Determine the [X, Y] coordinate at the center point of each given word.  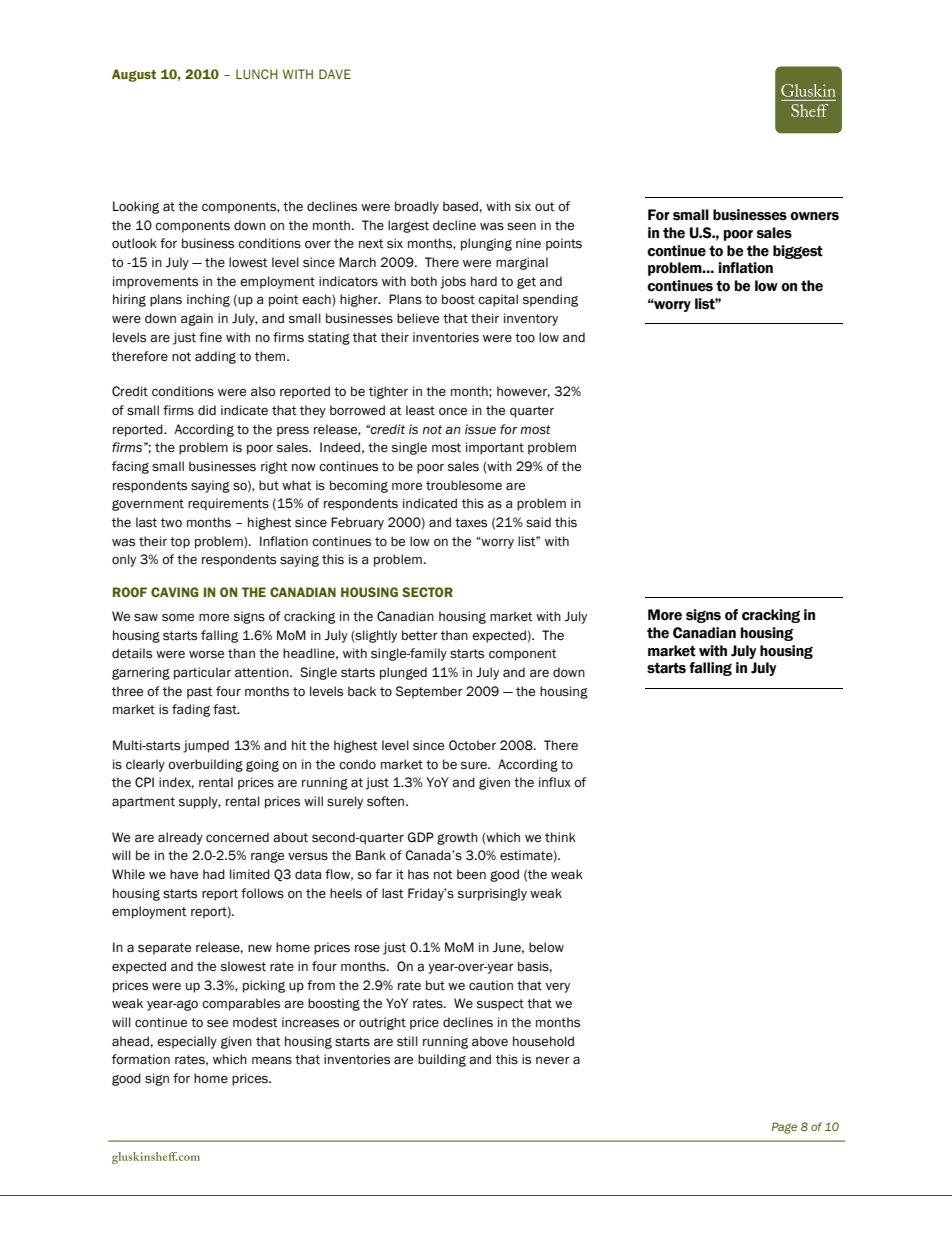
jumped [206, 746]
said [538, 522]
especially [187, 1042]
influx [555, 782]
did [207, 410]
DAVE [335, 74]
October [472, 745]
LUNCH [257, 74]
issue [480, 429]
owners [814, 216]
